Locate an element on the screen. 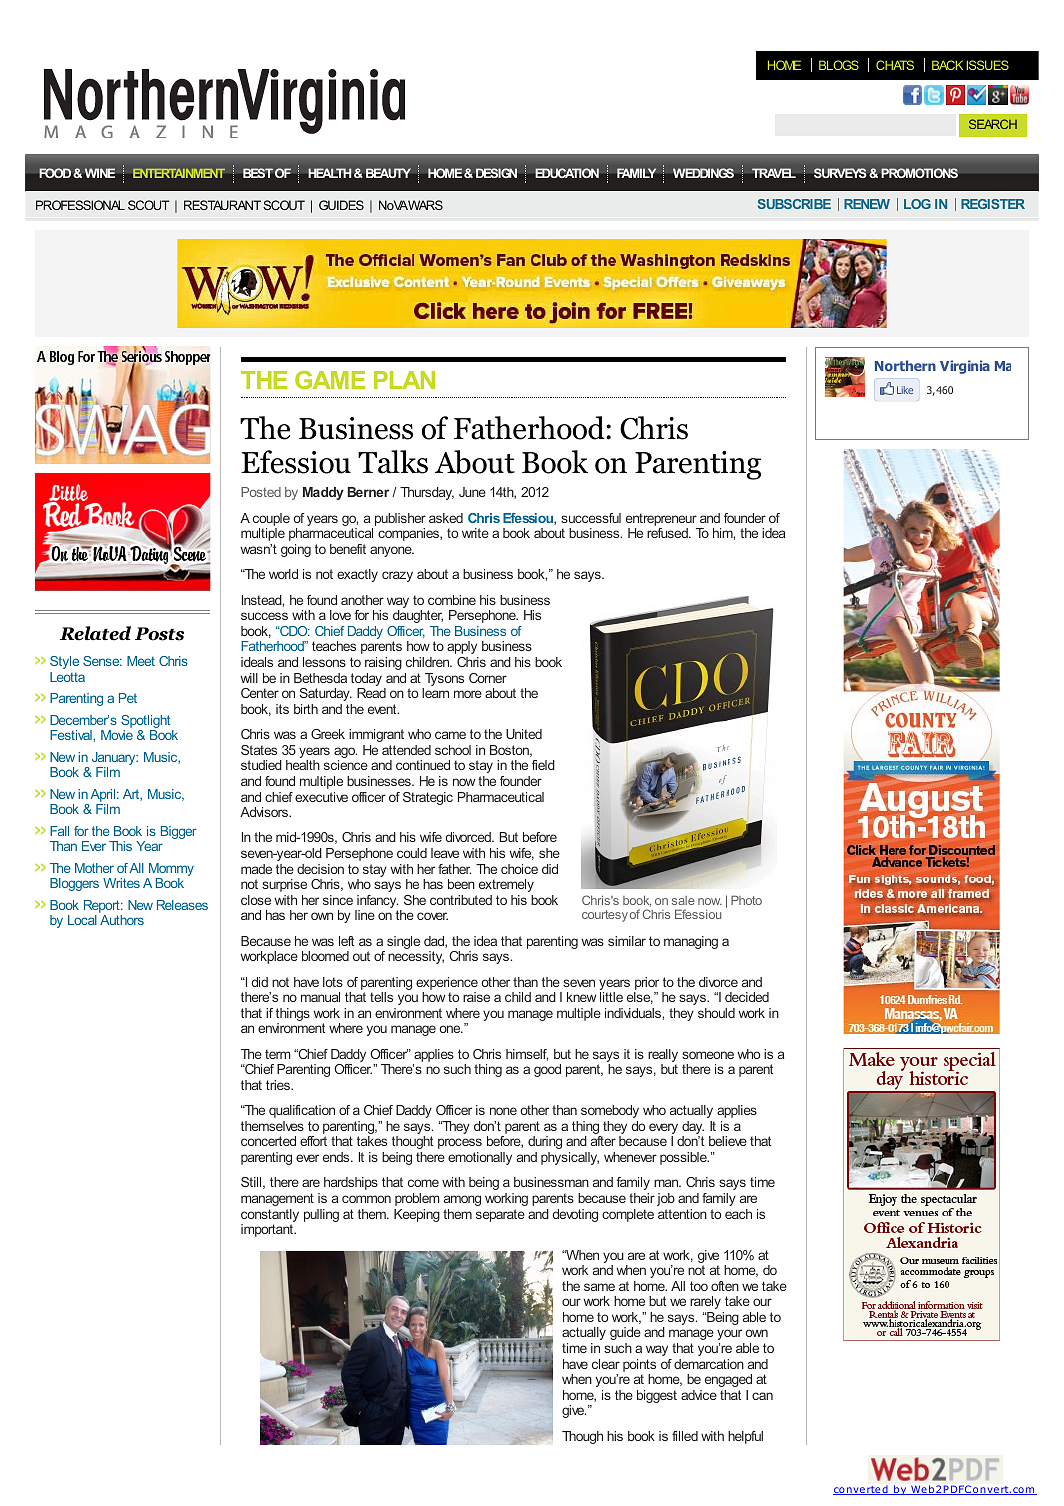  decided is located at coordinates (747, 997).
